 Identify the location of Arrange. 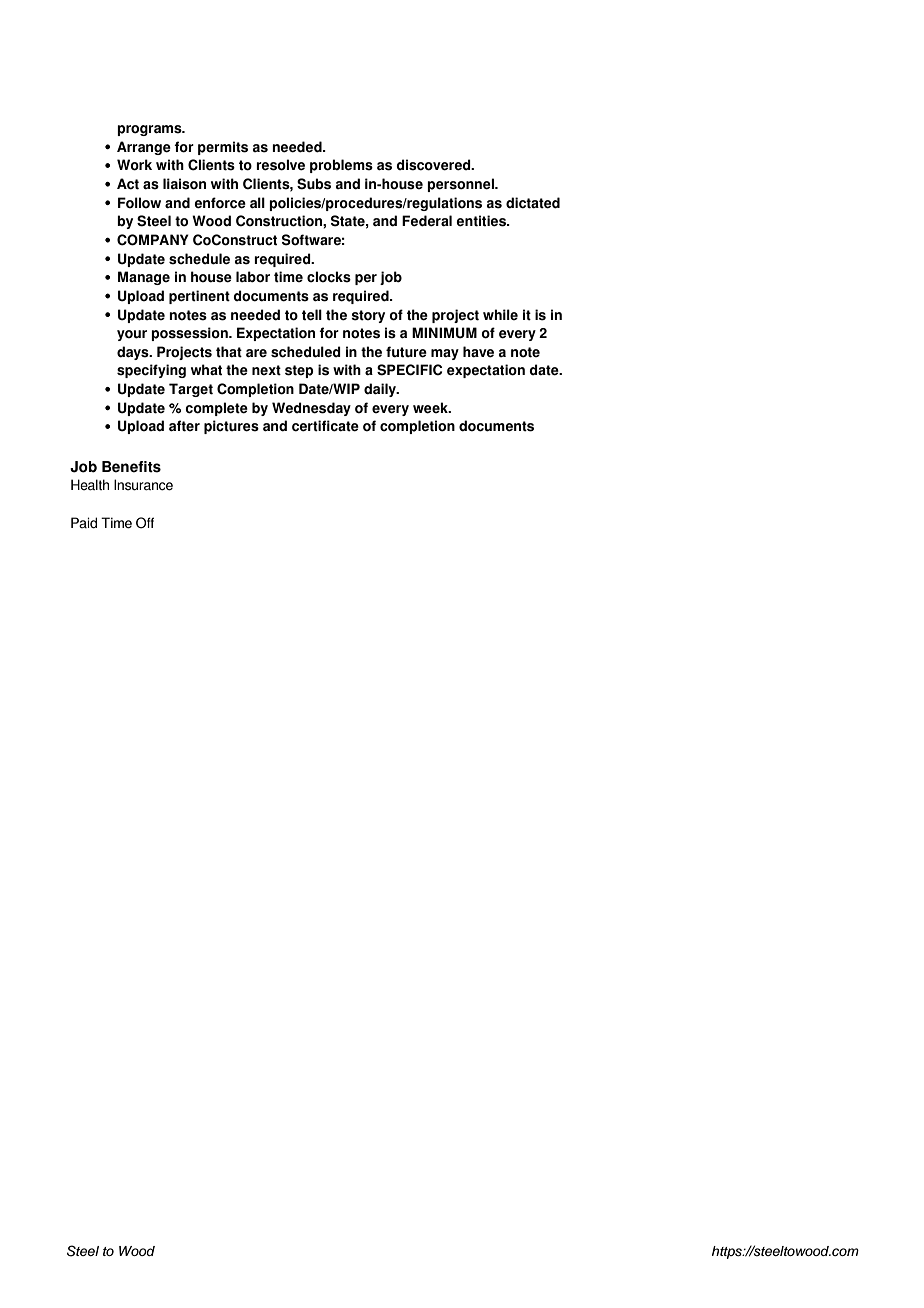
(144, 148).
